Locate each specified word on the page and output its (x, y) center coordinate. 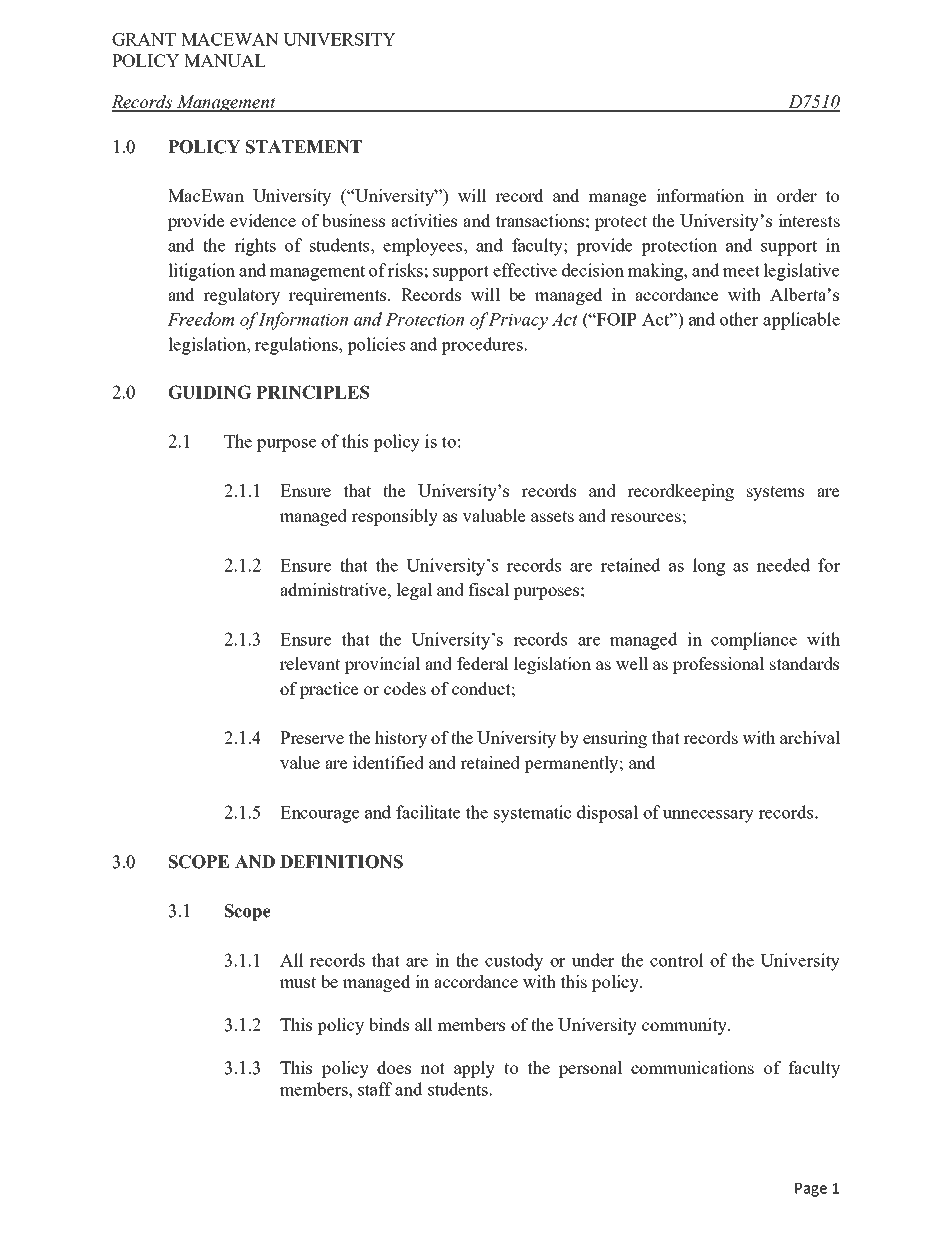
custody (514, 962)
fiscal (488, 589)
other (739, 319)
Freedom (200, 319)
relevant (310, 663)
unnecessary (708, 816)
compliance (754, 641)
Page (811, 1190)
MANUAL (225, 60)
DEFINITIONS (341, 862)
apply (474, 1069)
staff (375, 1089)
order (797, 195)
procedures (482, 346)
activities (424, 220)
